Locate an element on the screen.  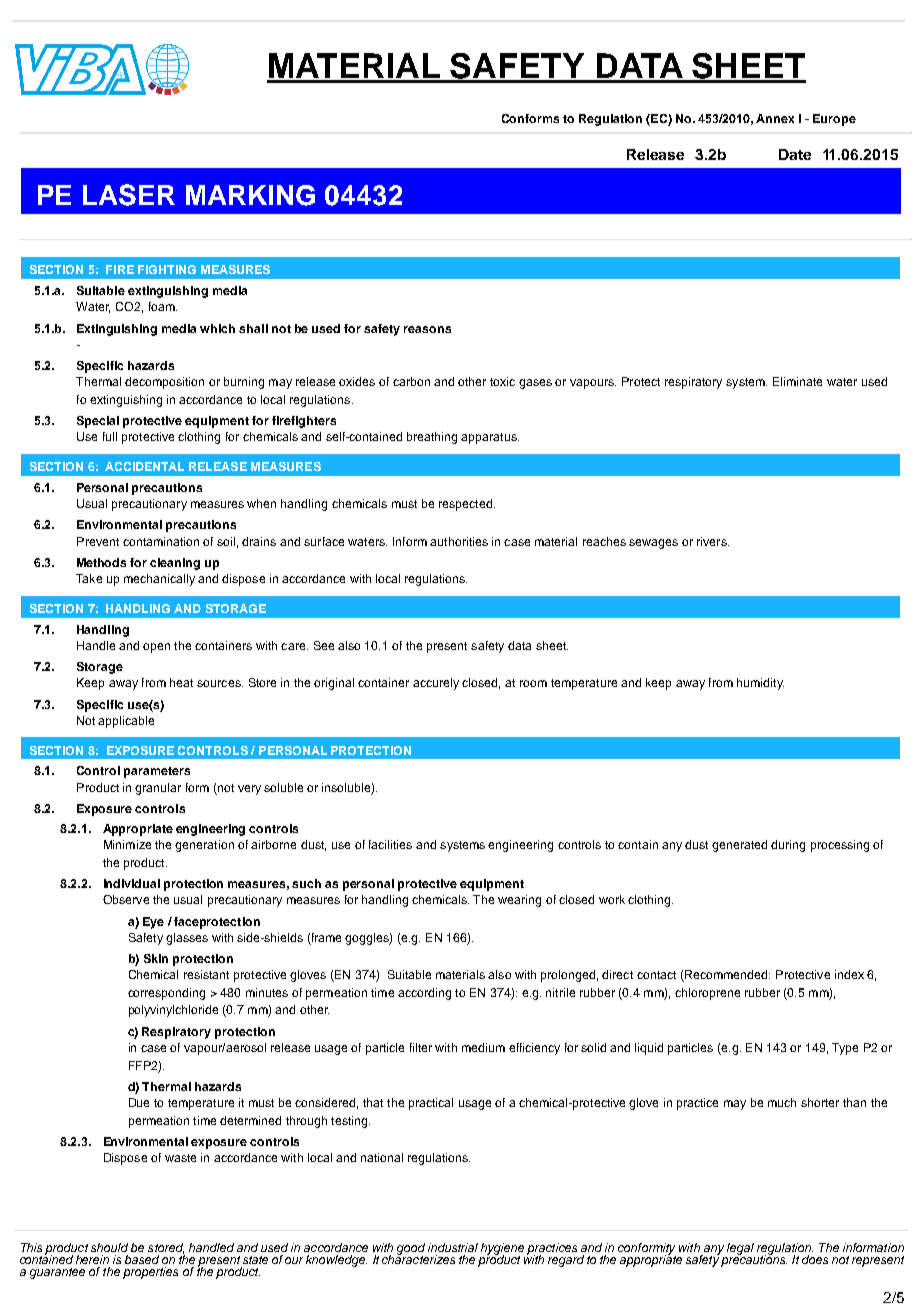
generated is located at coordinates (739, 846).
